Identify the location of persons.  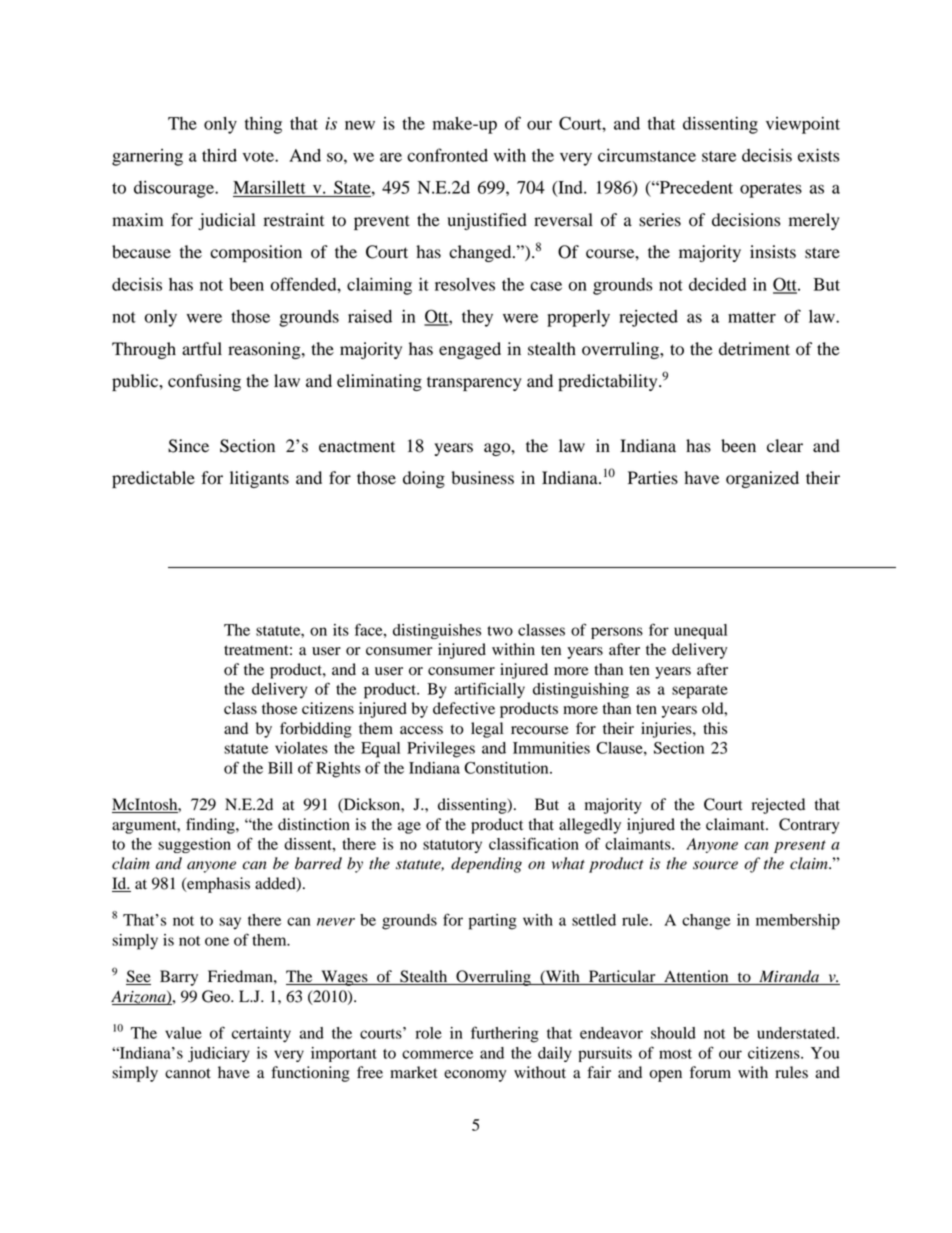
(617, 633).
